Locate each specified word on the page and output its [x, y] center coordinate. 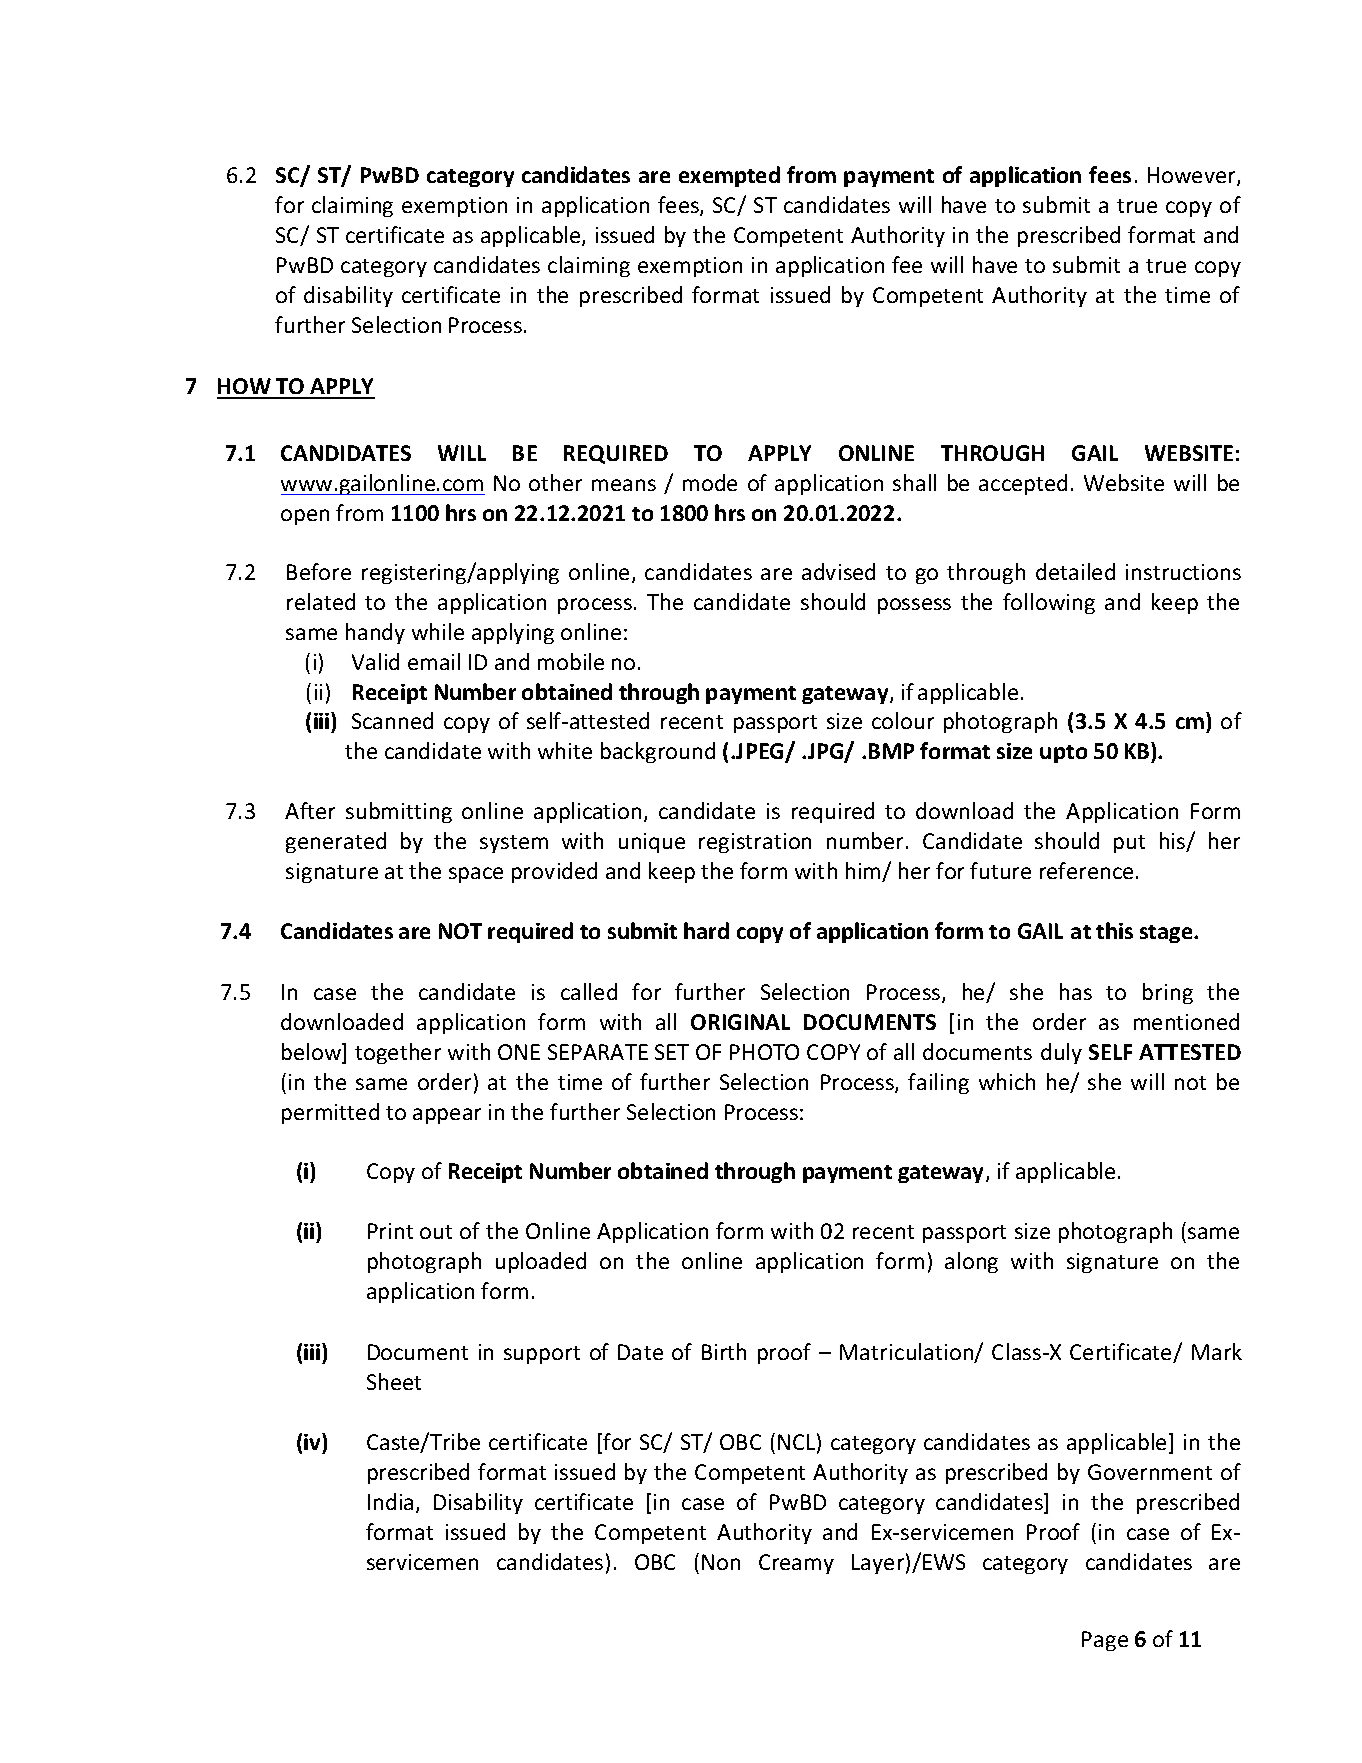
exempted [729, 176]
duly [1061, 1053]
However [1193, 176]
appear [447, 1116]
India [390, 1501]
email [434, 661]
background [658, 752]
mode [710, 482]
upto [1063, 754]
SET [672, 1052]
